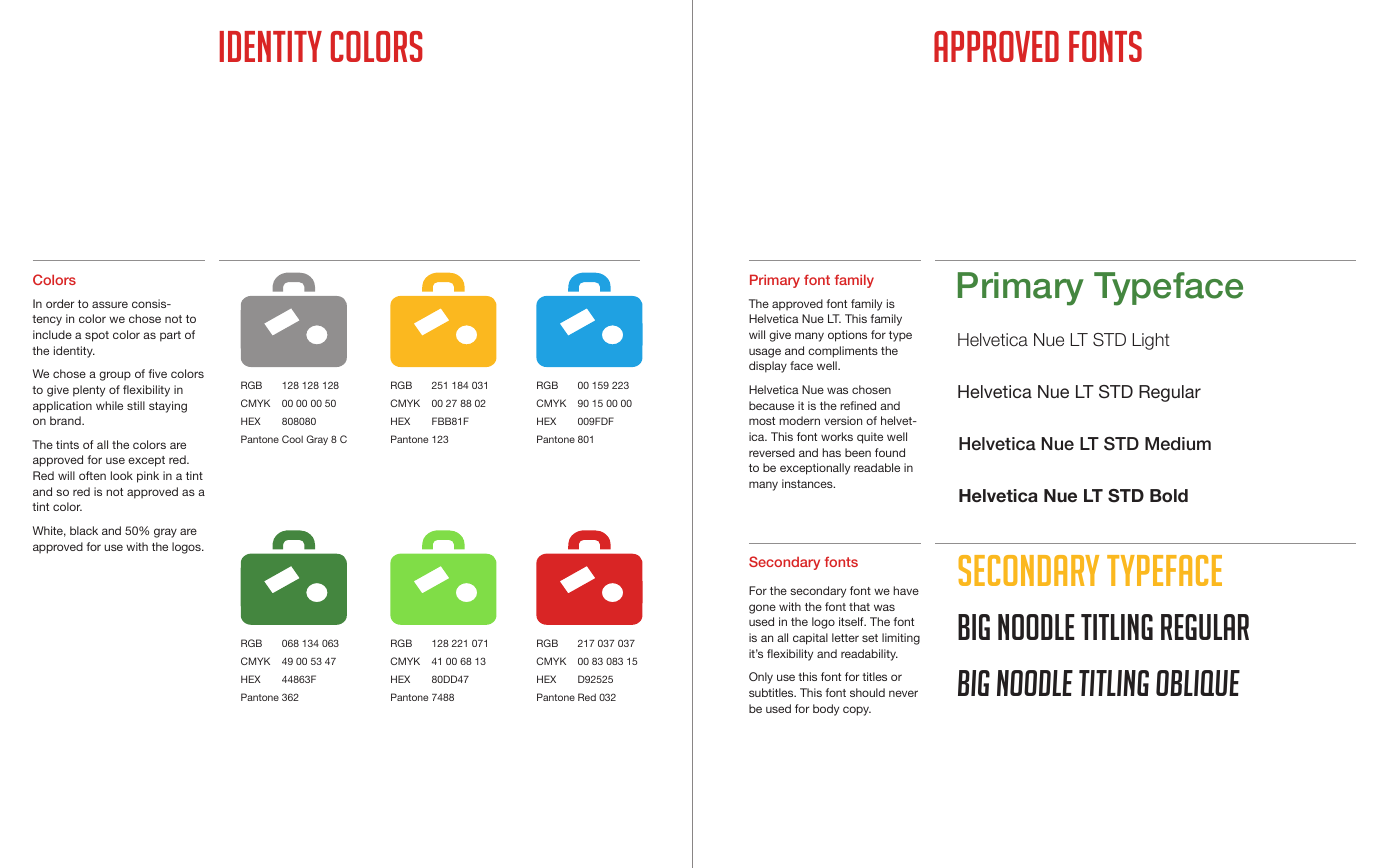  What do you see at coordinates (761, 678) in the screenshot?
I see `Only` at bounding box center [761, 678].
